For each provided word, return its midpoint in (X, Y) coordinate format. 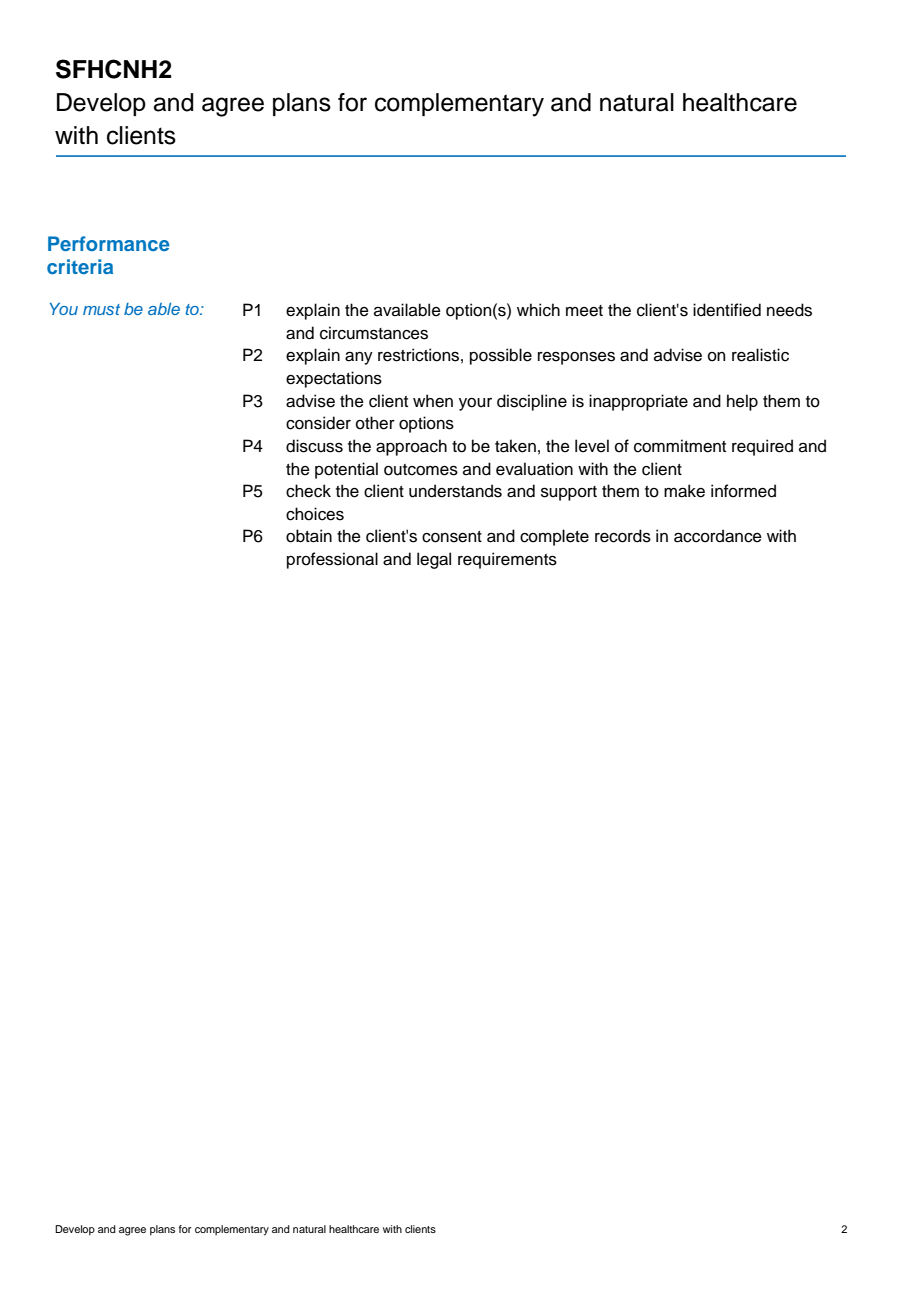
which (538, 310)
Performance (109, 243)
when (433, 401)
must (101, 309)
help (742, 402)
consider (318, 423)
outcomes (421, 470)
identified (727, 310)
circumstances (374, 333)
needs (789, 310)
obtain (309, 536)
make (684, 491)
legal (434, 560)
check (308, 491)
